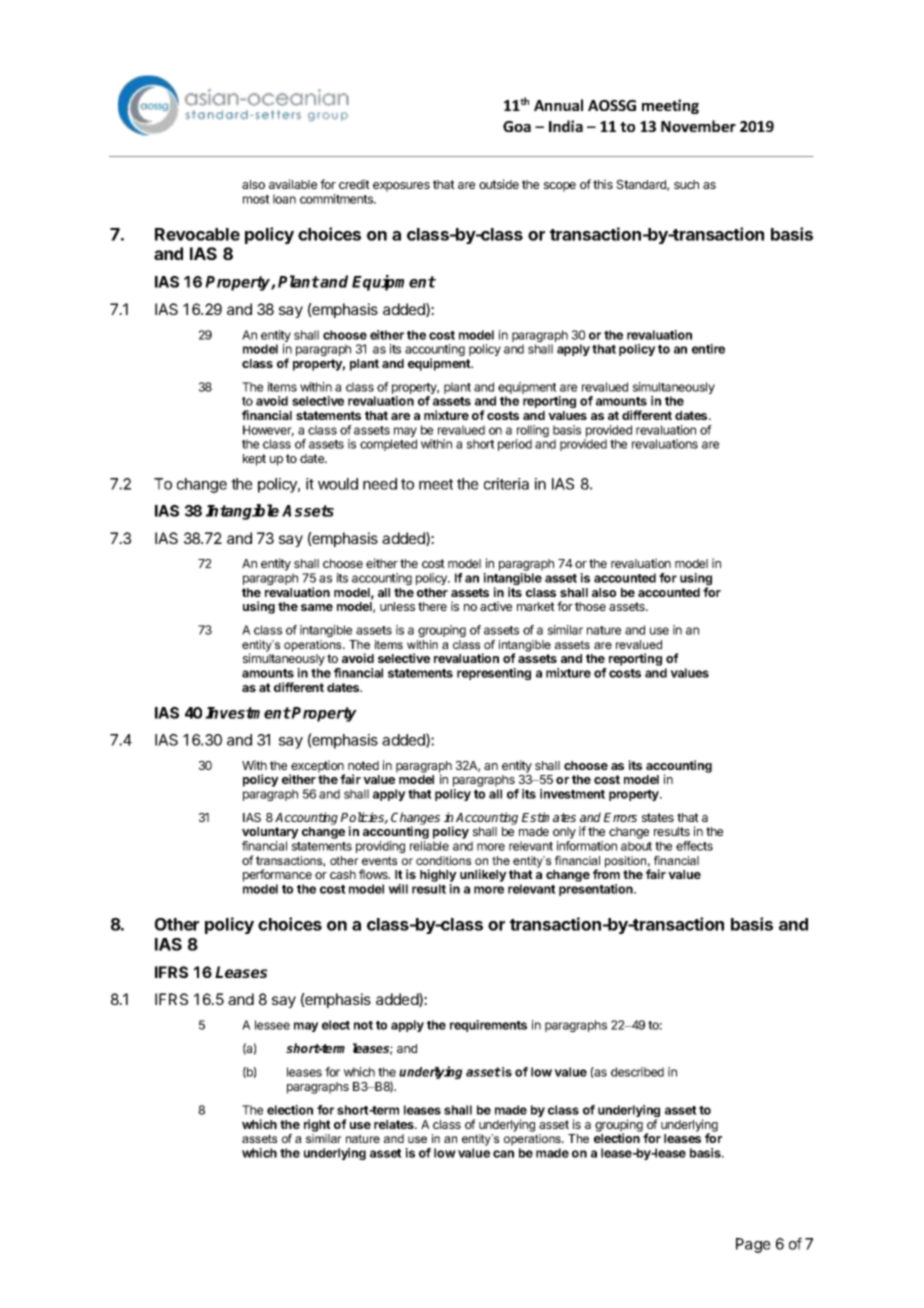  I want to click on unlikely, so click(483, 875).
